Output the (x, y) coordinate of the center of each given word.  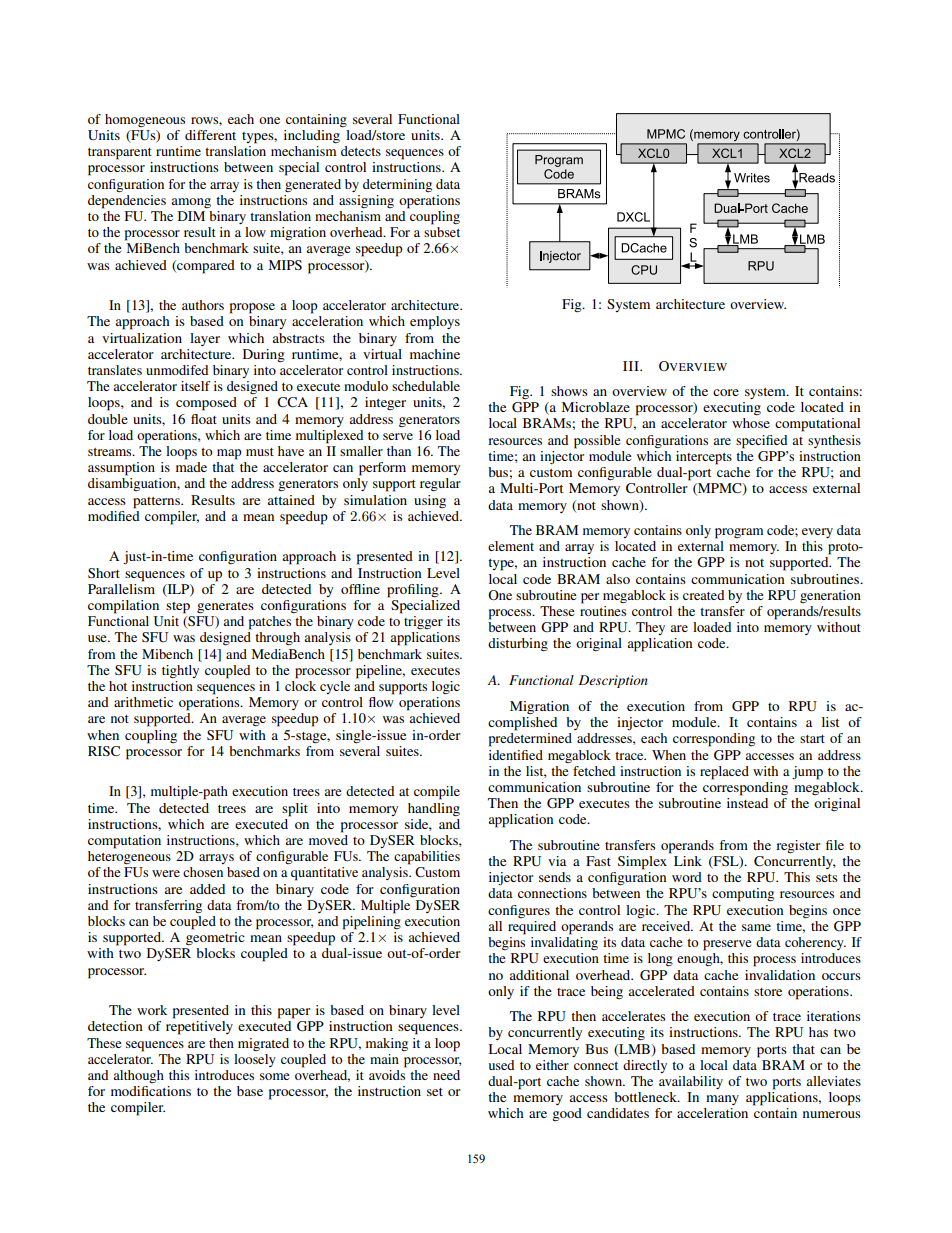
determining (397, 185)
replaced (724, 773)
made (191, 467)
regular (440, 485)
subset (442, 232)
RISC (104, 751)
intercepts (704, 458)
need (446, 1075)
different (210, 135)
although (138, 1076)
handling (434, 810)
